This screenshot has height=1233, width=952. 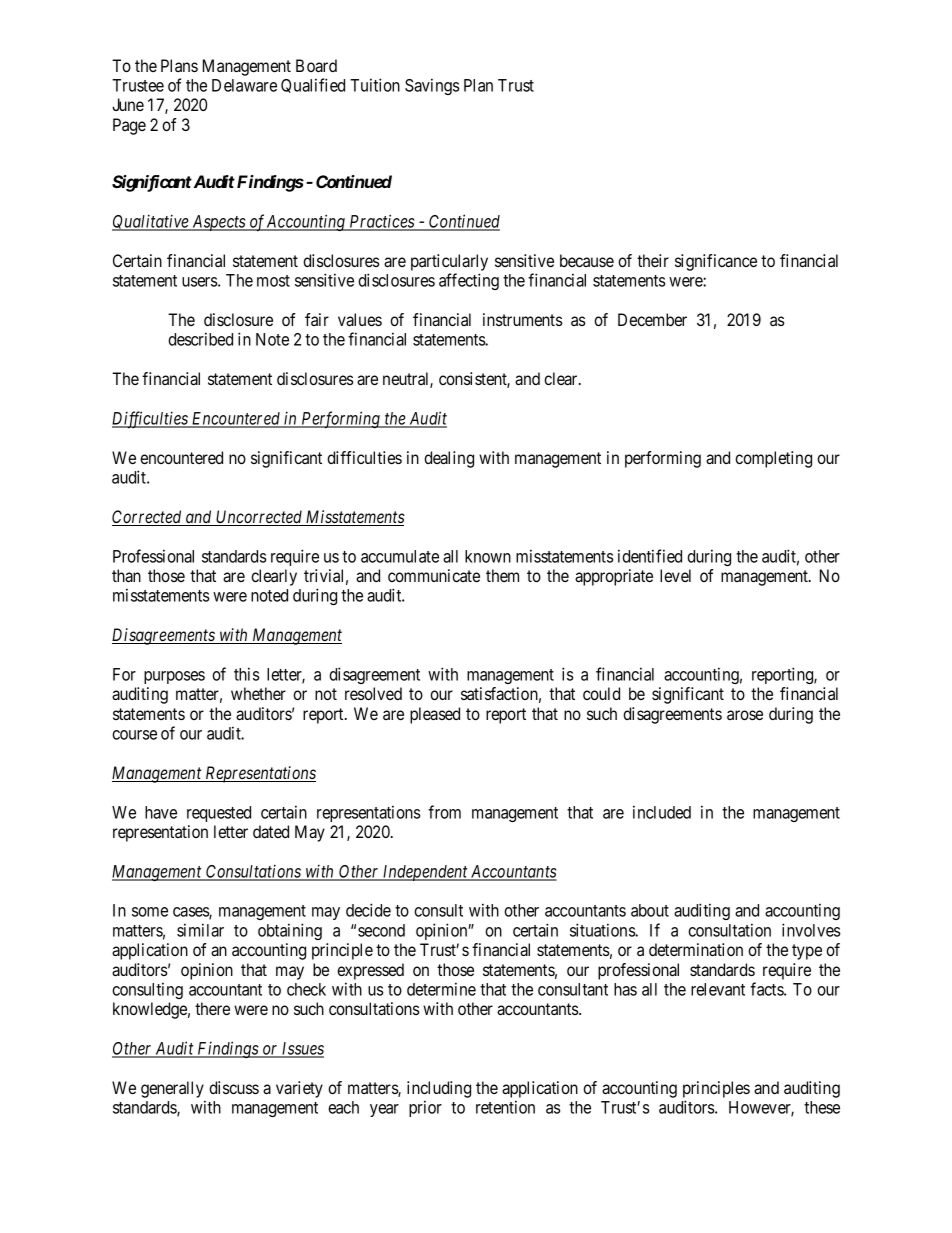 I want to click on Delaware, so click(x=244, y=85).
